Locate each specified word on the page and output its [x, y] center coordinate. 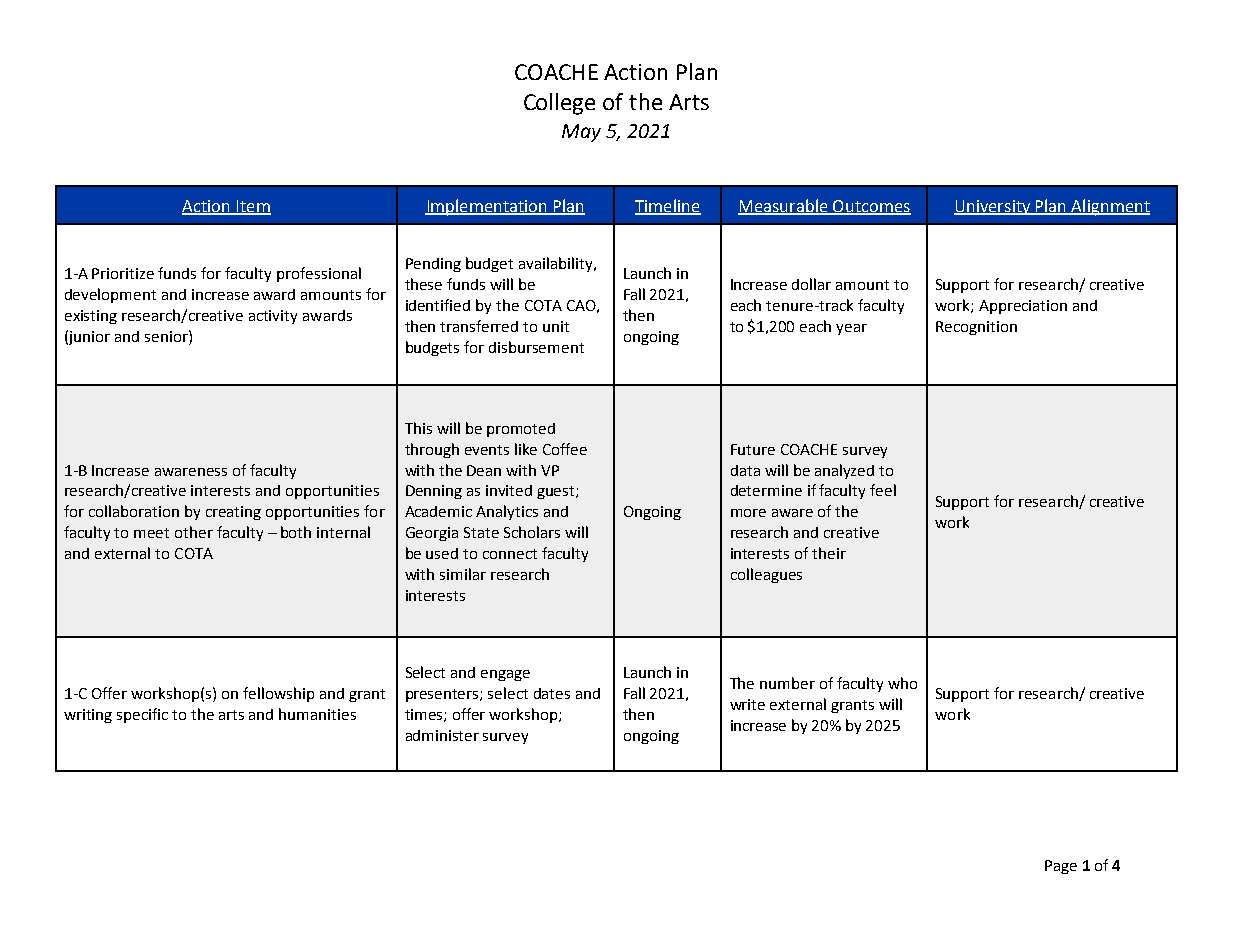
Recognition [976, 328]
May [581, 133]
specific [142, 715]
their [829, 553]
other [194, 532]
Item [252, 207]
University [993, 207]
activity [273, 317]
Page [1061, 867]
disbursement [536, 347]
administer [442, 735]
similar [463, 574]
